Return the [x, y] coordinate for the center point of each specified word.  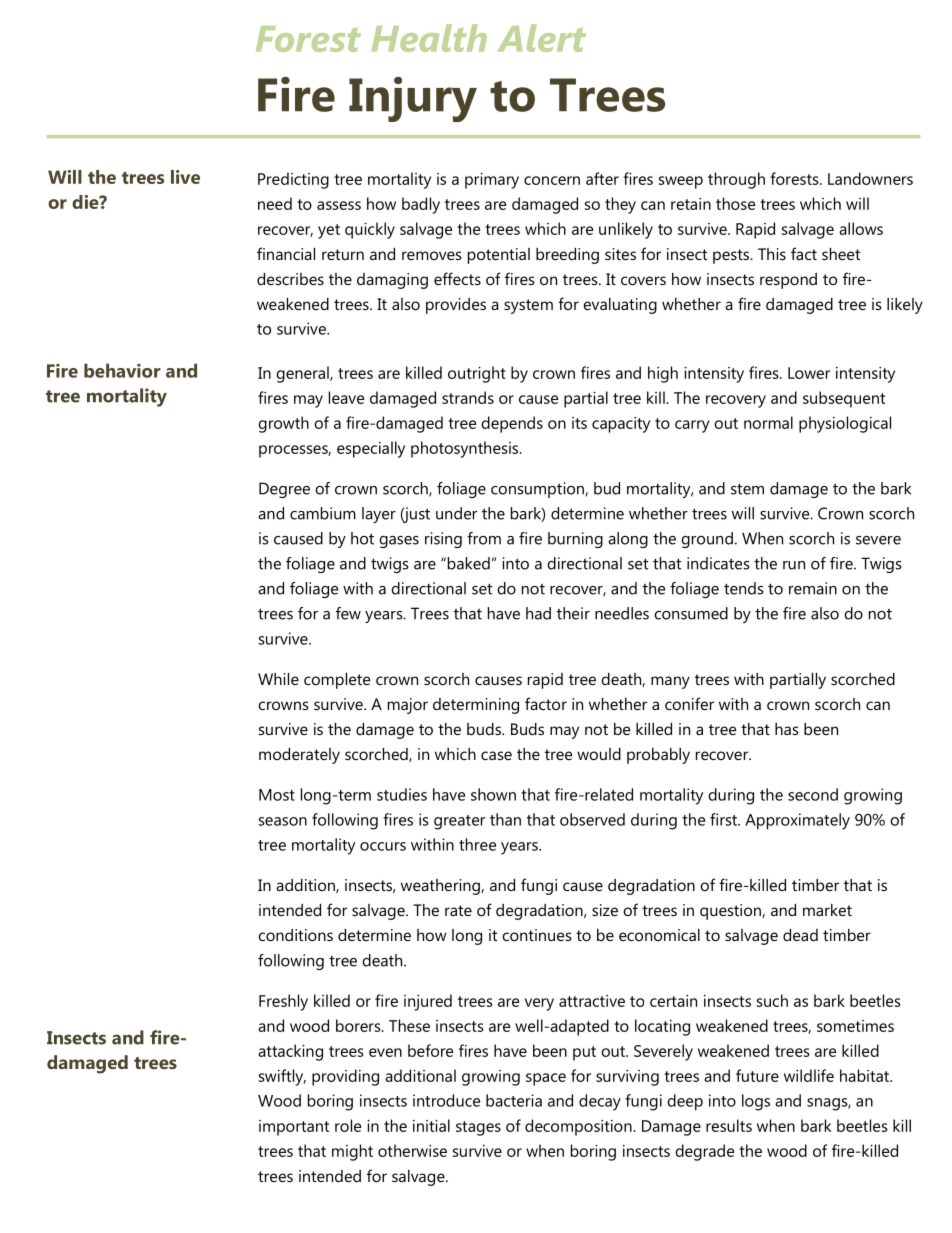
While [278, 679]
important [294, 1128]
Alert [542, 38]
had [538, 613]
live [185, 177]
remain [813, 588]
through [736, 180]
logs [756, 1102]
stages [478, 1128]
